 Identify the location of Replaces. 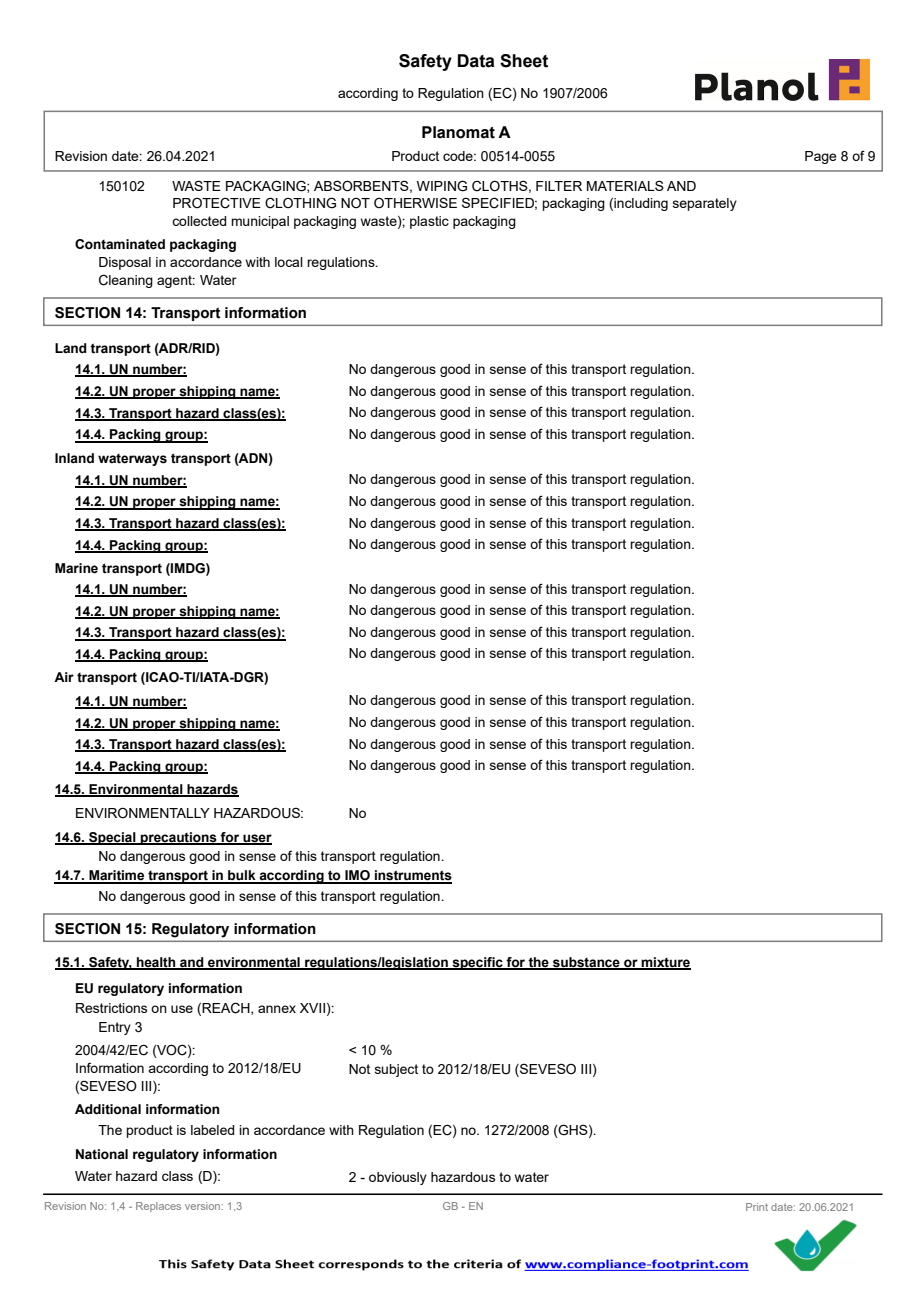
(158, 1207).
